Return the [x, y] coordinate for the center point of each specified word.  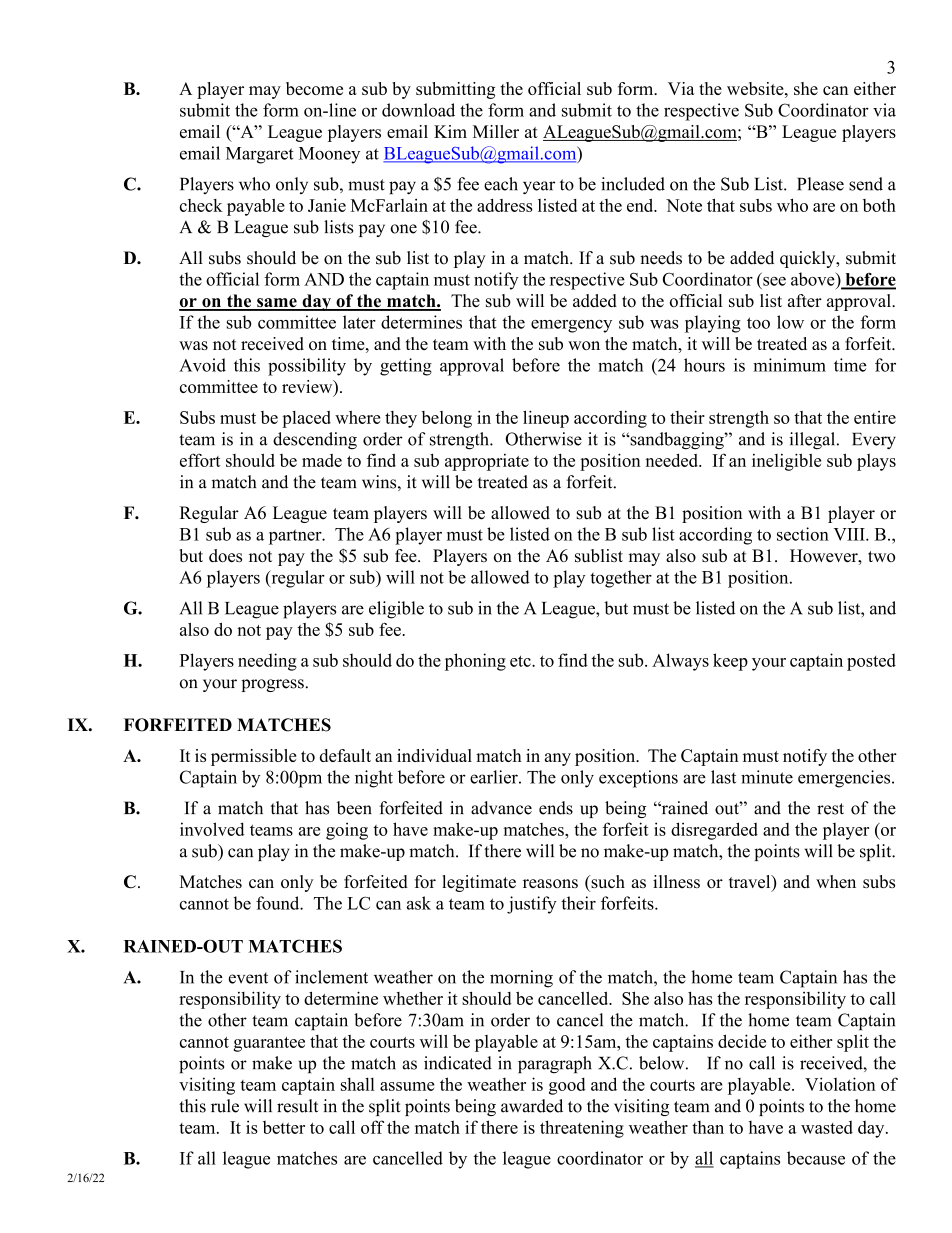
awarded [532, 1106]
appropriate [487, 462]
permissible [254, 757]
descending [315, 441]
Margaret [260, 155]
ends [556, 808]
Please [820, 184]
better [284, 1127]
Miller [496, 131]
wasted [827, 1127]
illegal [813, 441]
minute [767, 777]
